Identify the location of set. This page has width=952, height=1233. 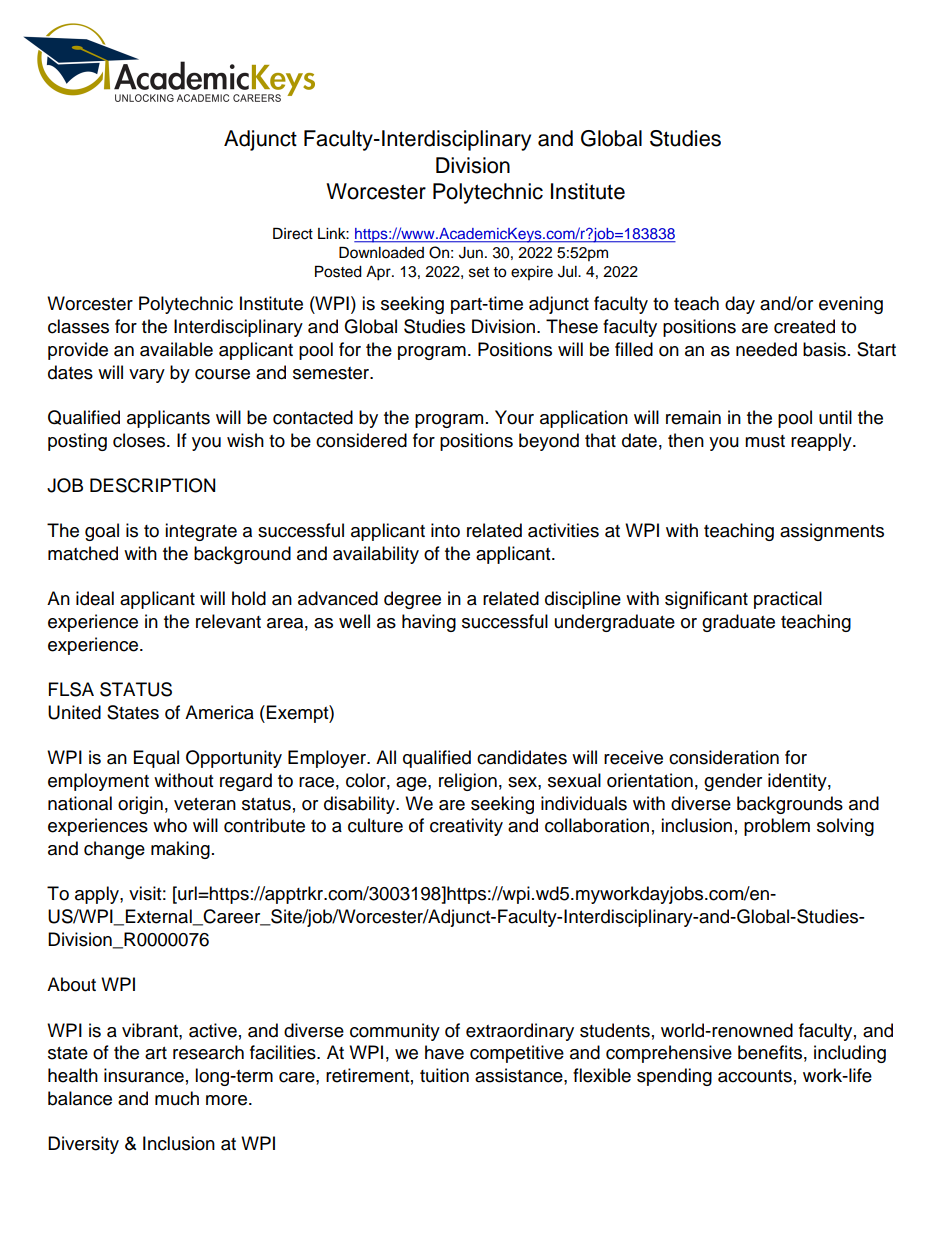
(479, 272).
